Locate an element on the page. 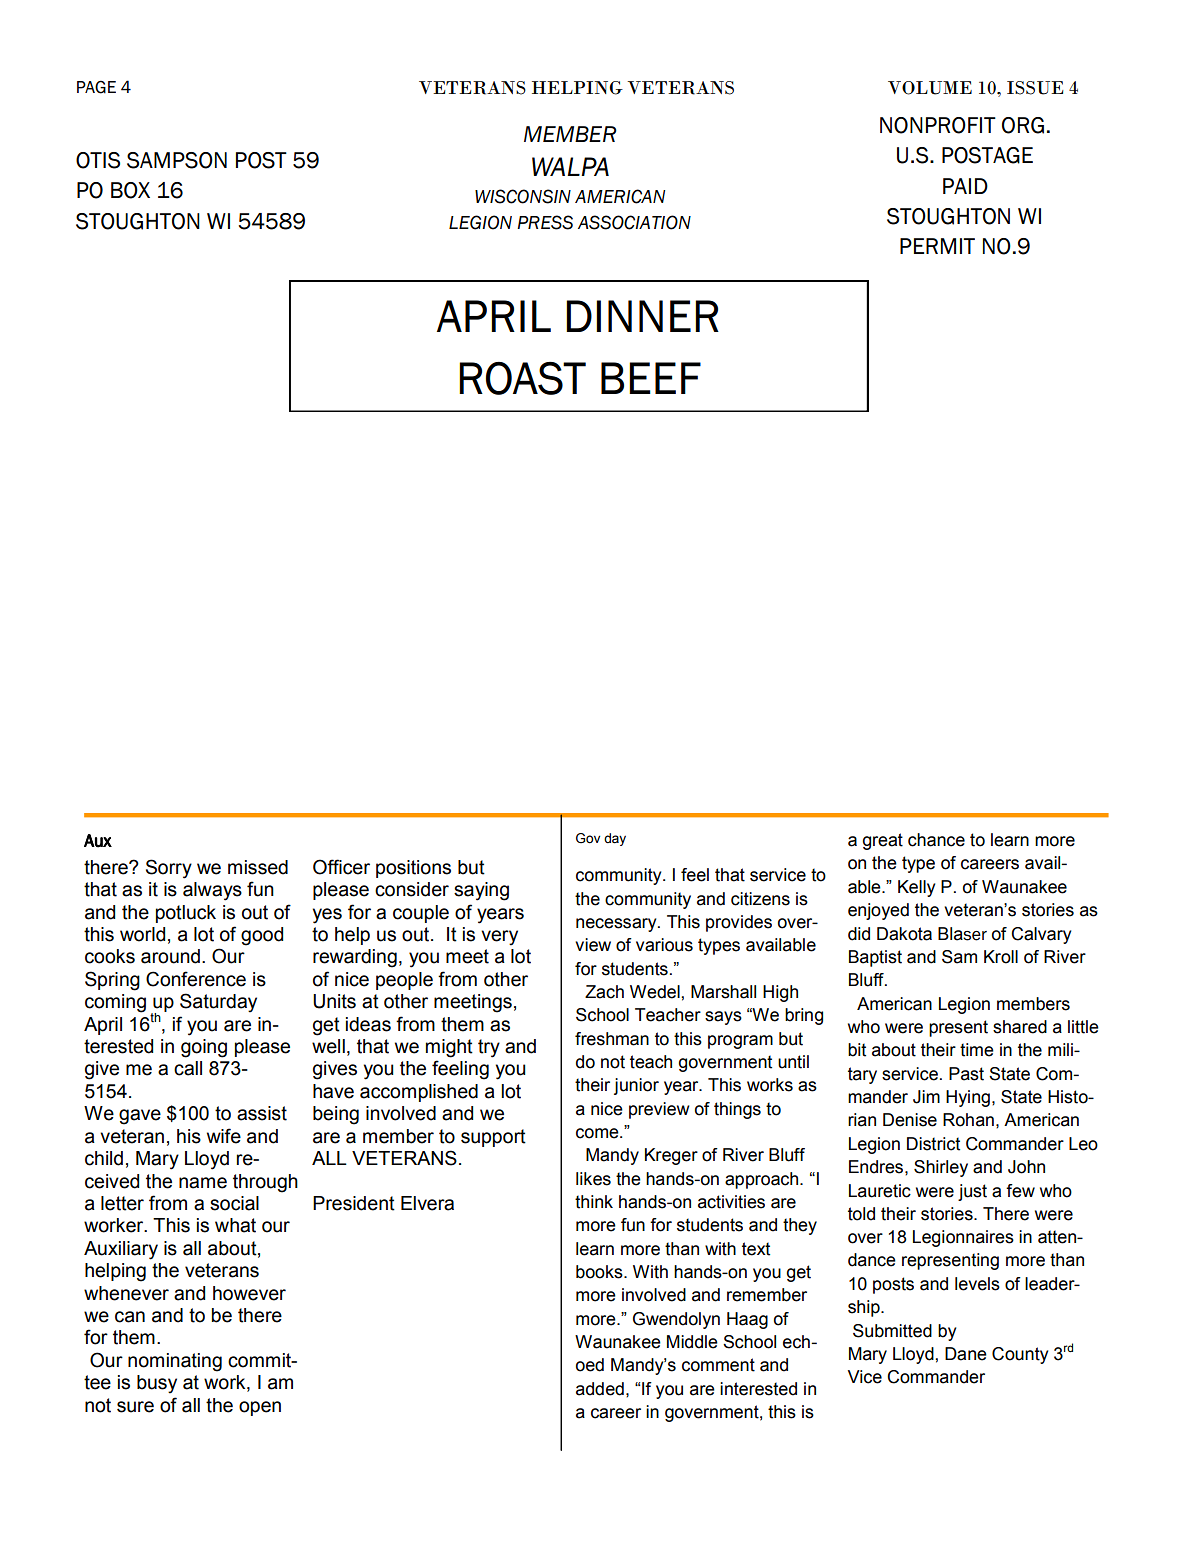 The image size is (1193, 1543). SAMPSON is located at coordinates (177, 160).
